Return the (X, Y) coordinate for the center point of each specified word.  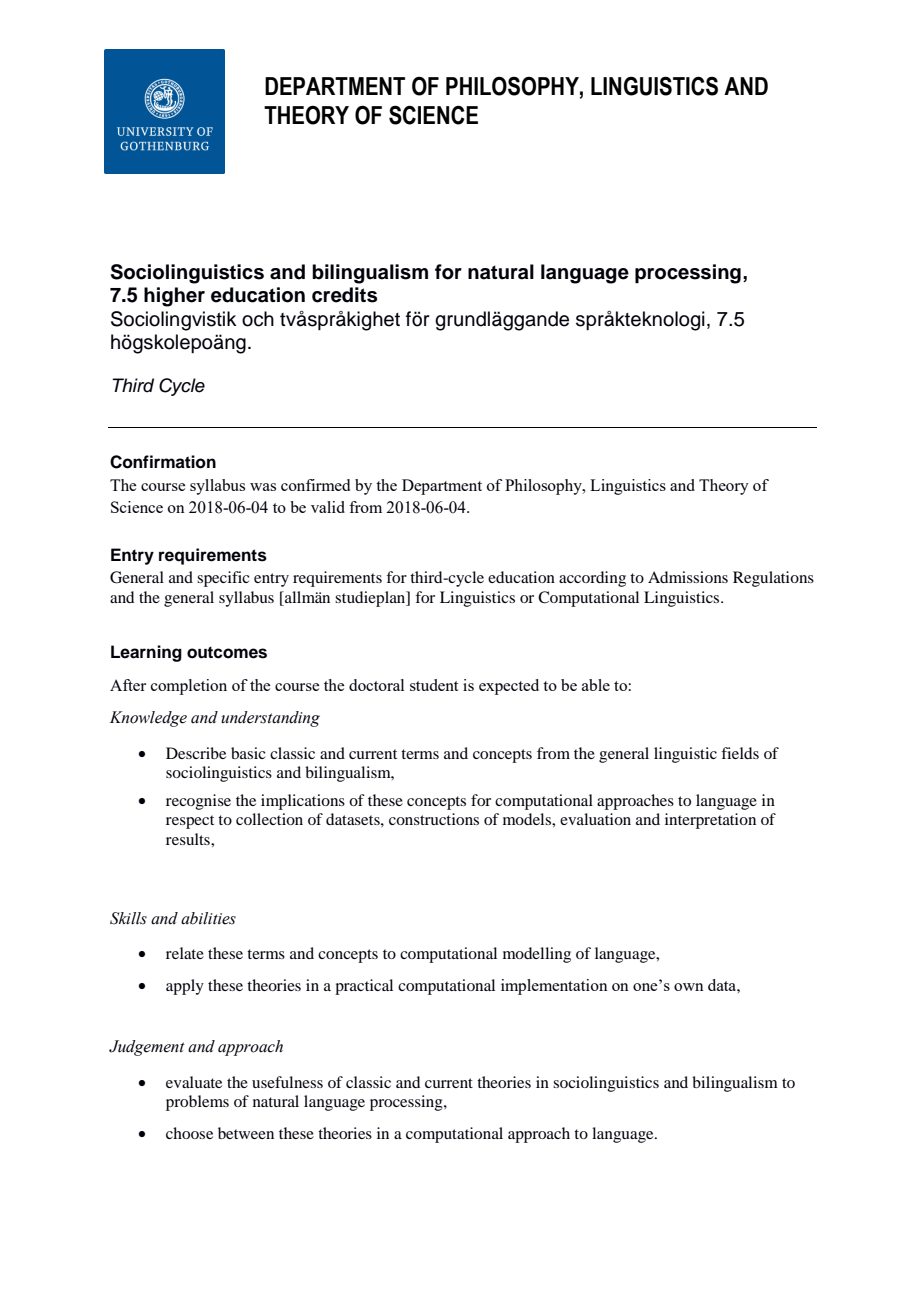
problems (197, 1103)
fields (740, 753)
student (434, 685)
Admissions (688, 577)
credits (344, 295)
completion (189, 687)
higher (174, 297)
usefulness (287, 1082)
